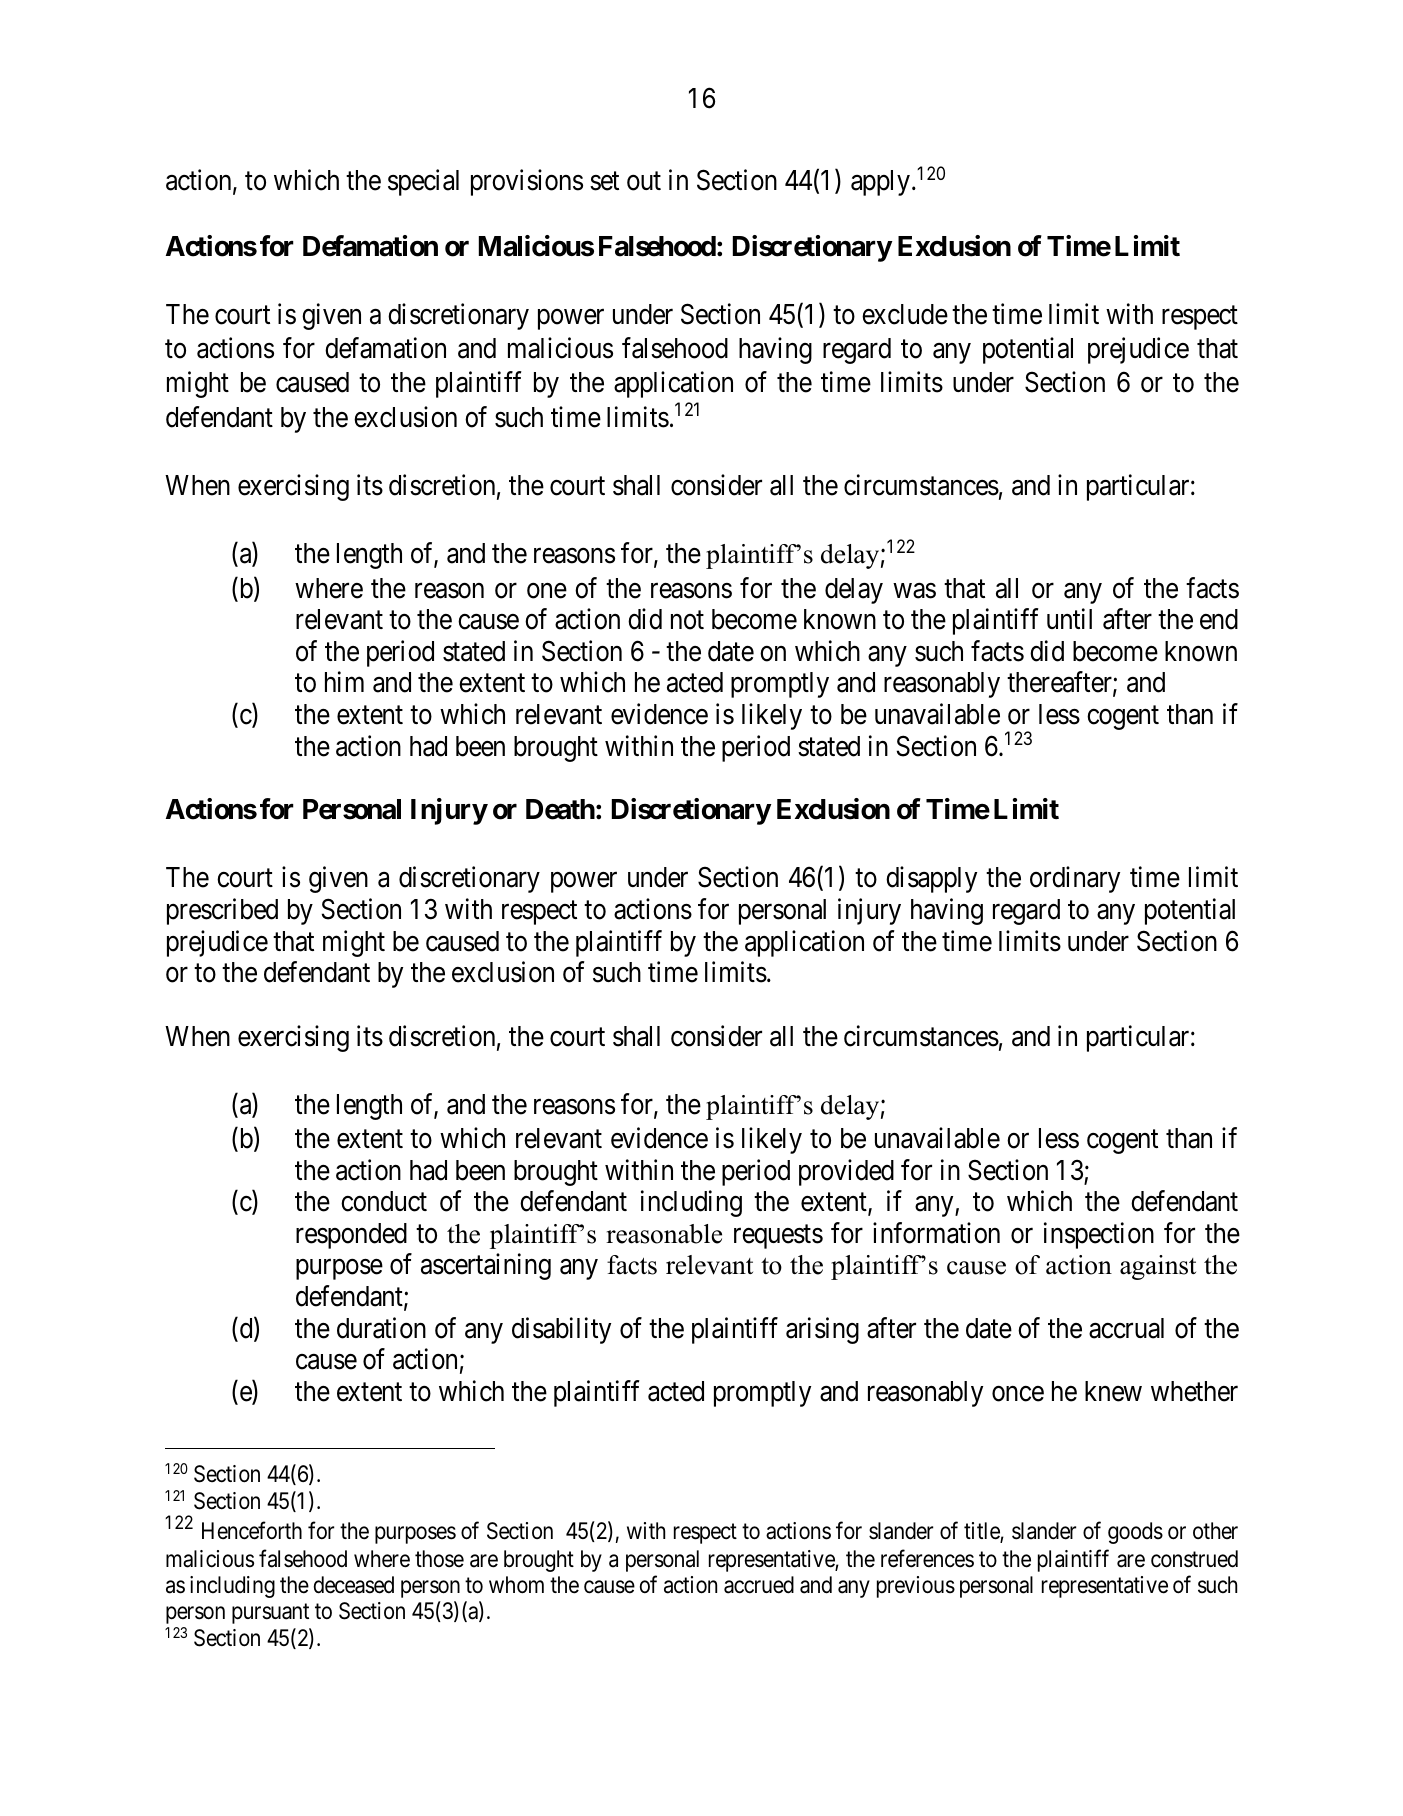 Image resolution: width=1403 pixels, height=1816 pixels. Describe the element at coordinates (644, 181) in the page. I see `out` at that location.
